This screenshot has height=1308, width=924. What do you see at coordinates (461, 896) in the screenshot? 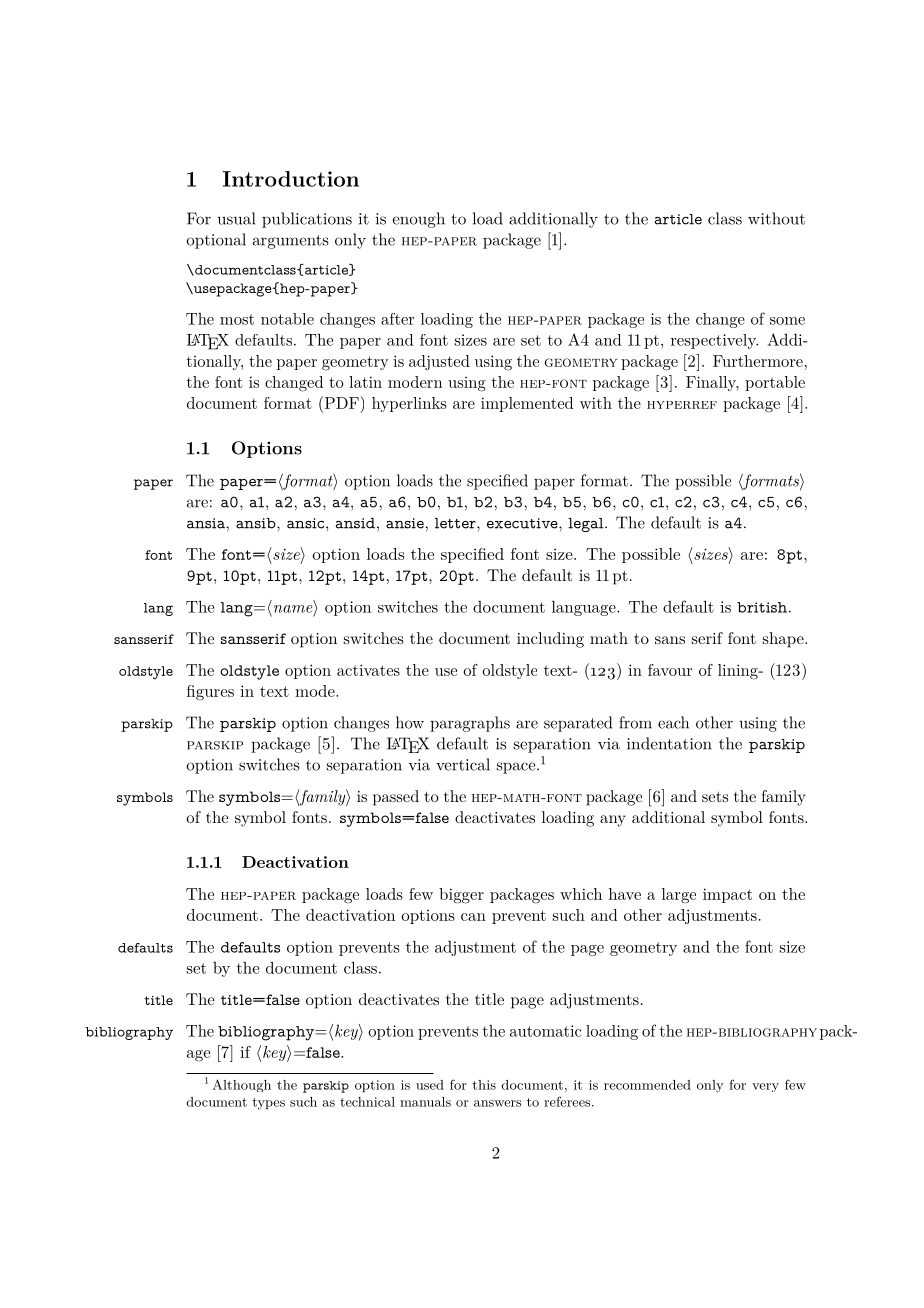
I see `bigger` at bounding box center [461, 896].
